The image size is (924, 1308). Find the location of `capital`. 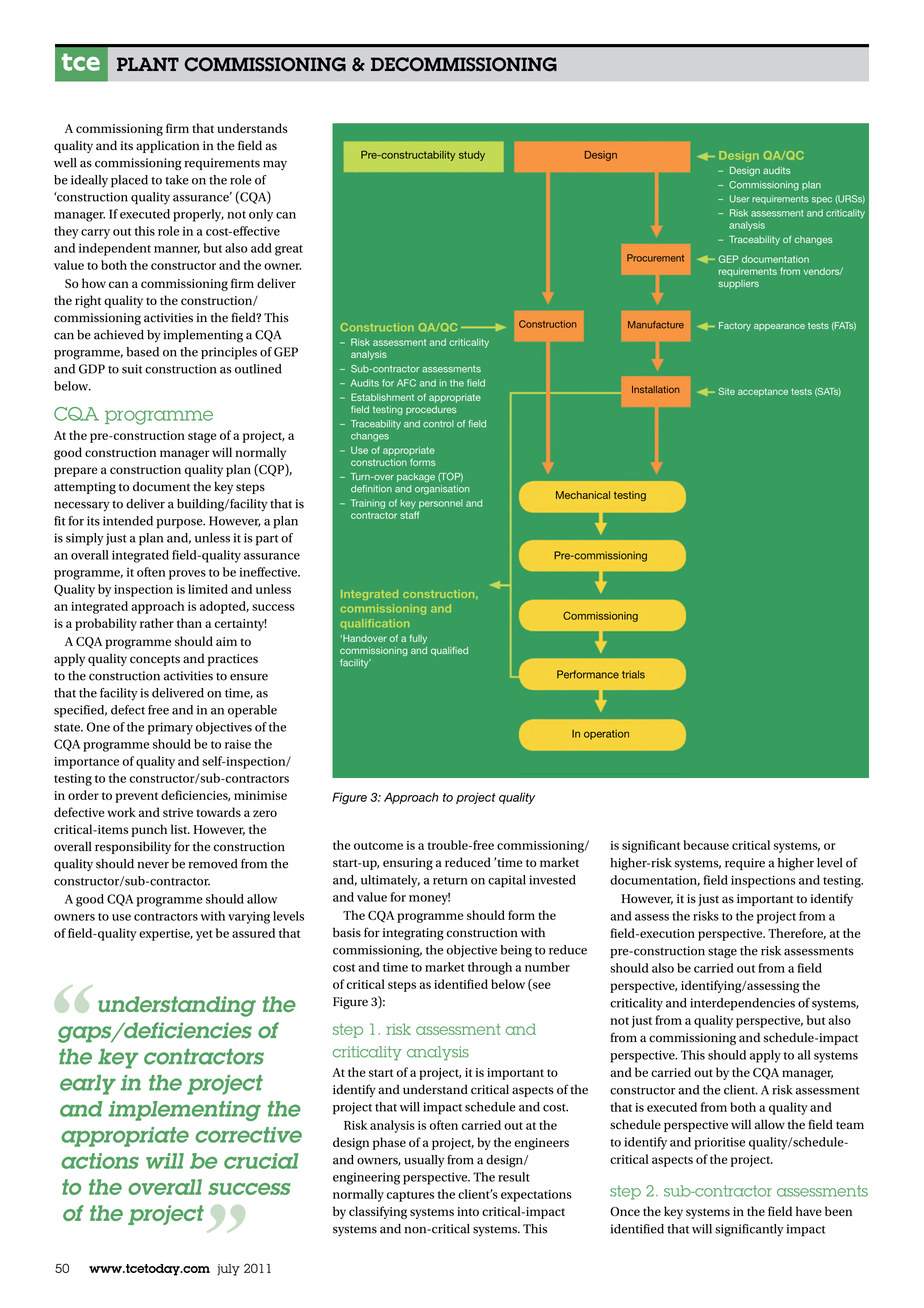

capital is located at coordinates (507, 881).
